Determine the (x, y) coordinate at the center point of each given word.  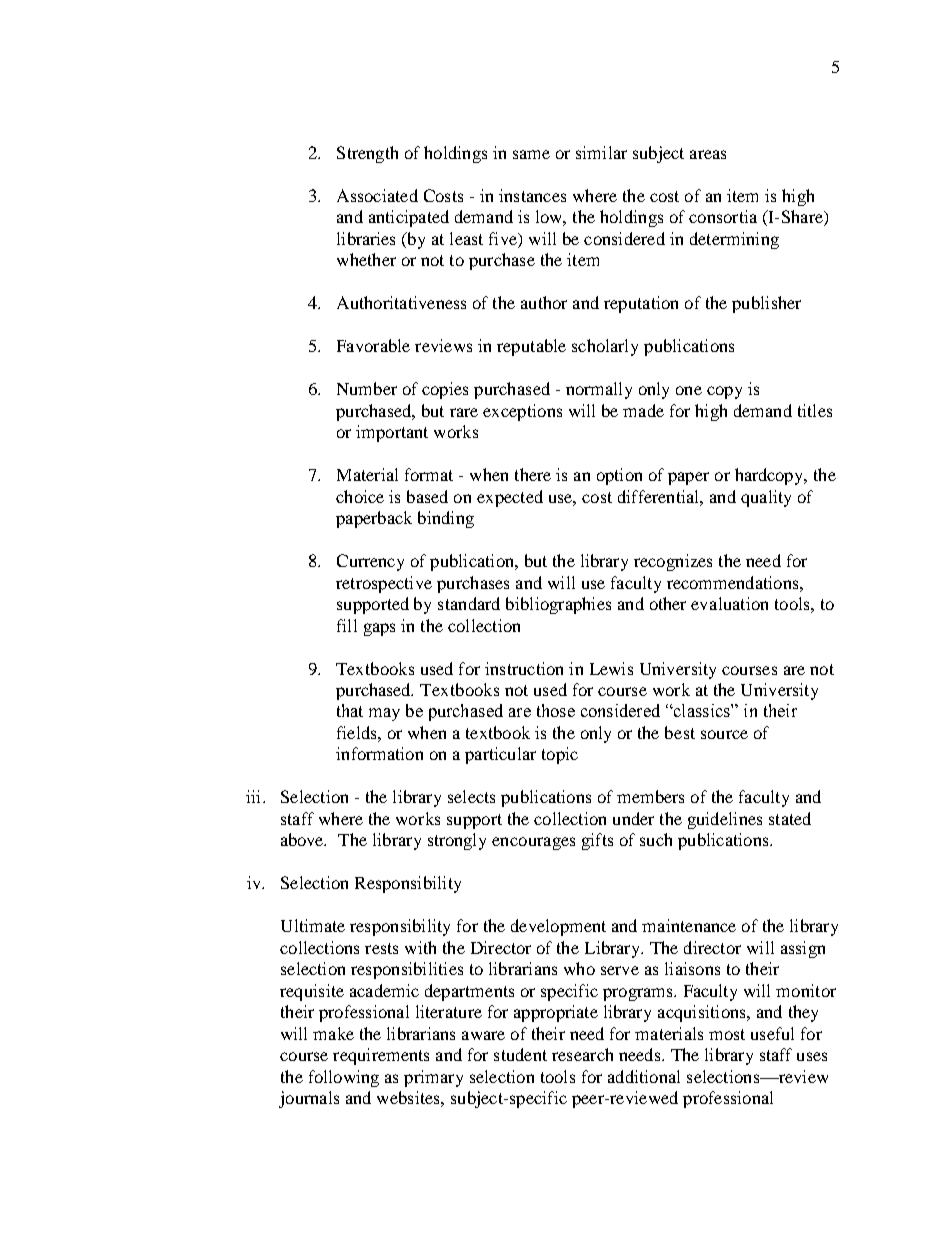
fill (347, 625)
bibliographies (558, 605)
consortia (723, 216)
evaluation (729, 603)
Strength (367, 154)
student (520, 1054)
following (344, 1078)
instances (532, 195)
